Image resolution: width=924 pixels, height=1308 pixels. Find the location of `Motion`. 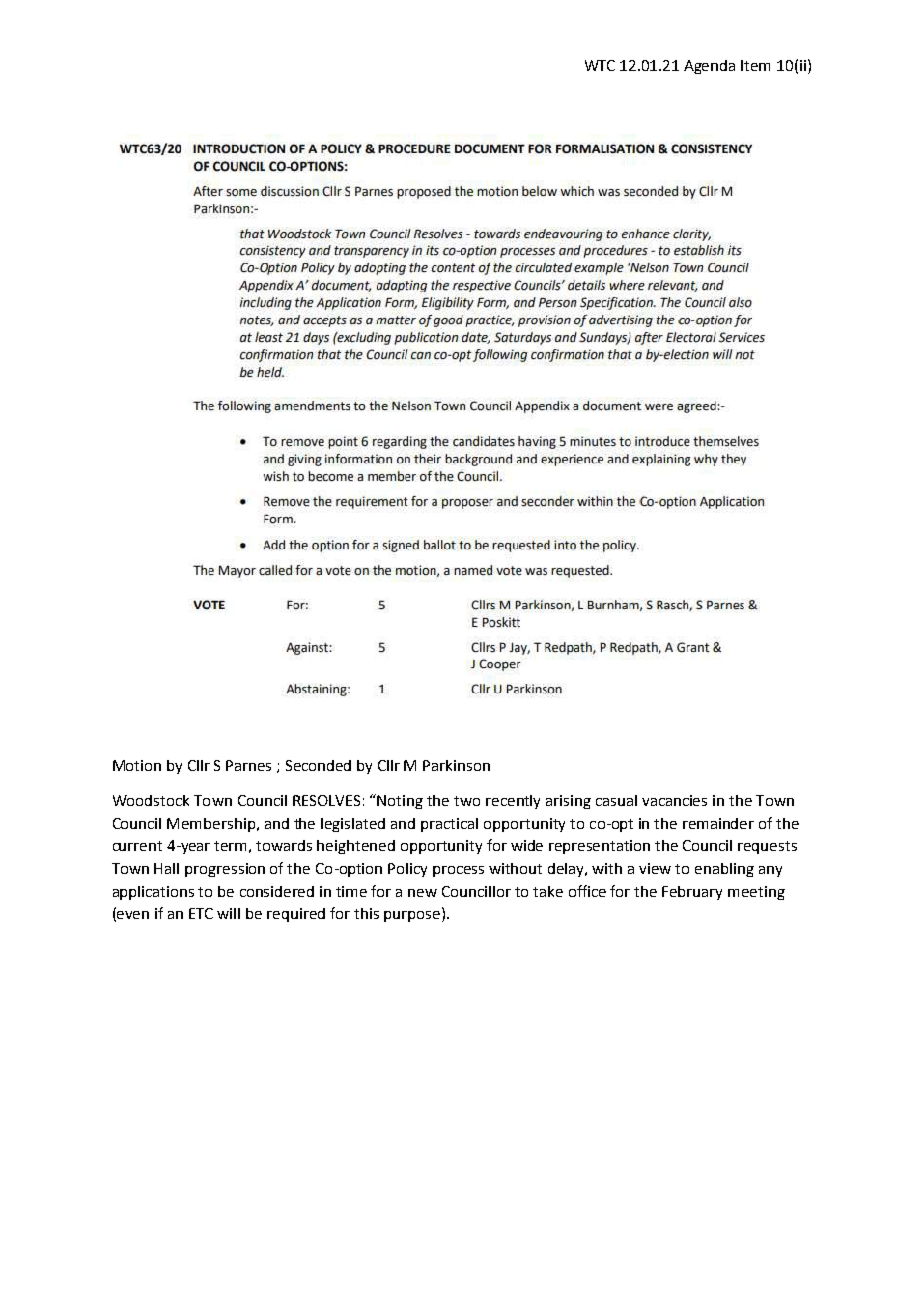

Motion is located at coordinates (137, 765).
